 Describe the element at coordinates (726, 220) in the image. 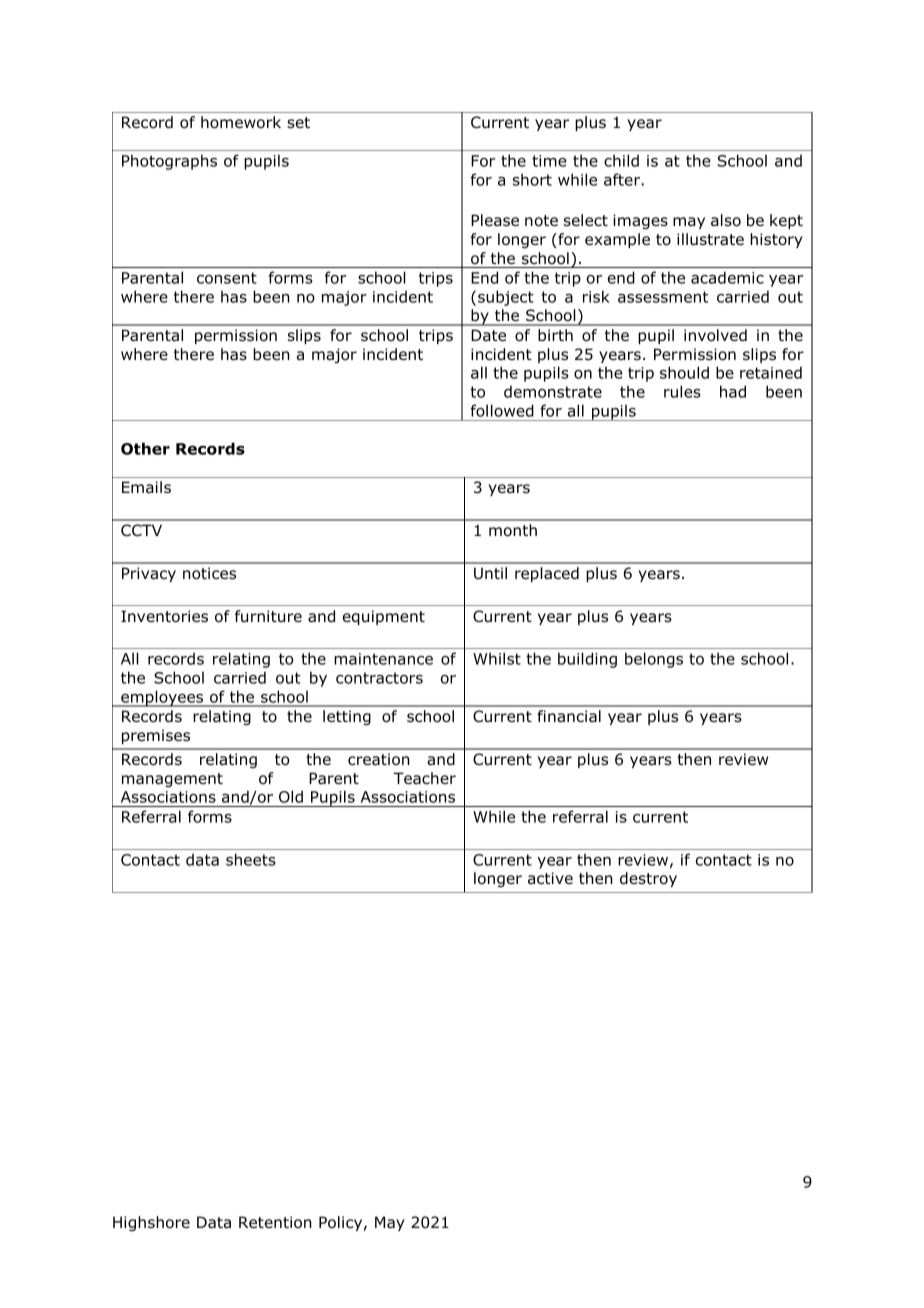

I see `also` at that location.
